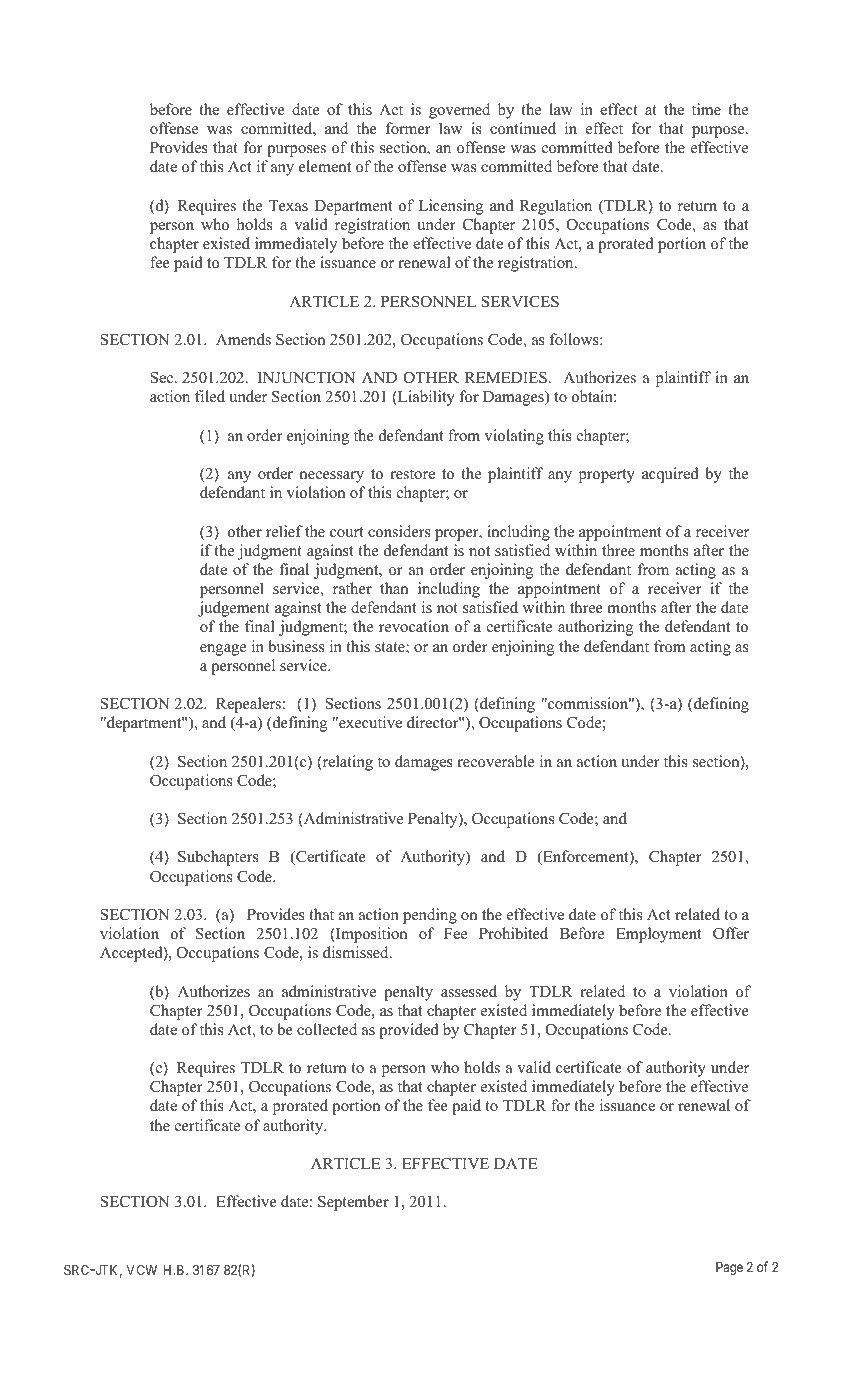 This page has height=1400, width=849. What do you see at coordinates (296, 646) in the page?
I see `business` at bounding box center [296, 646].
